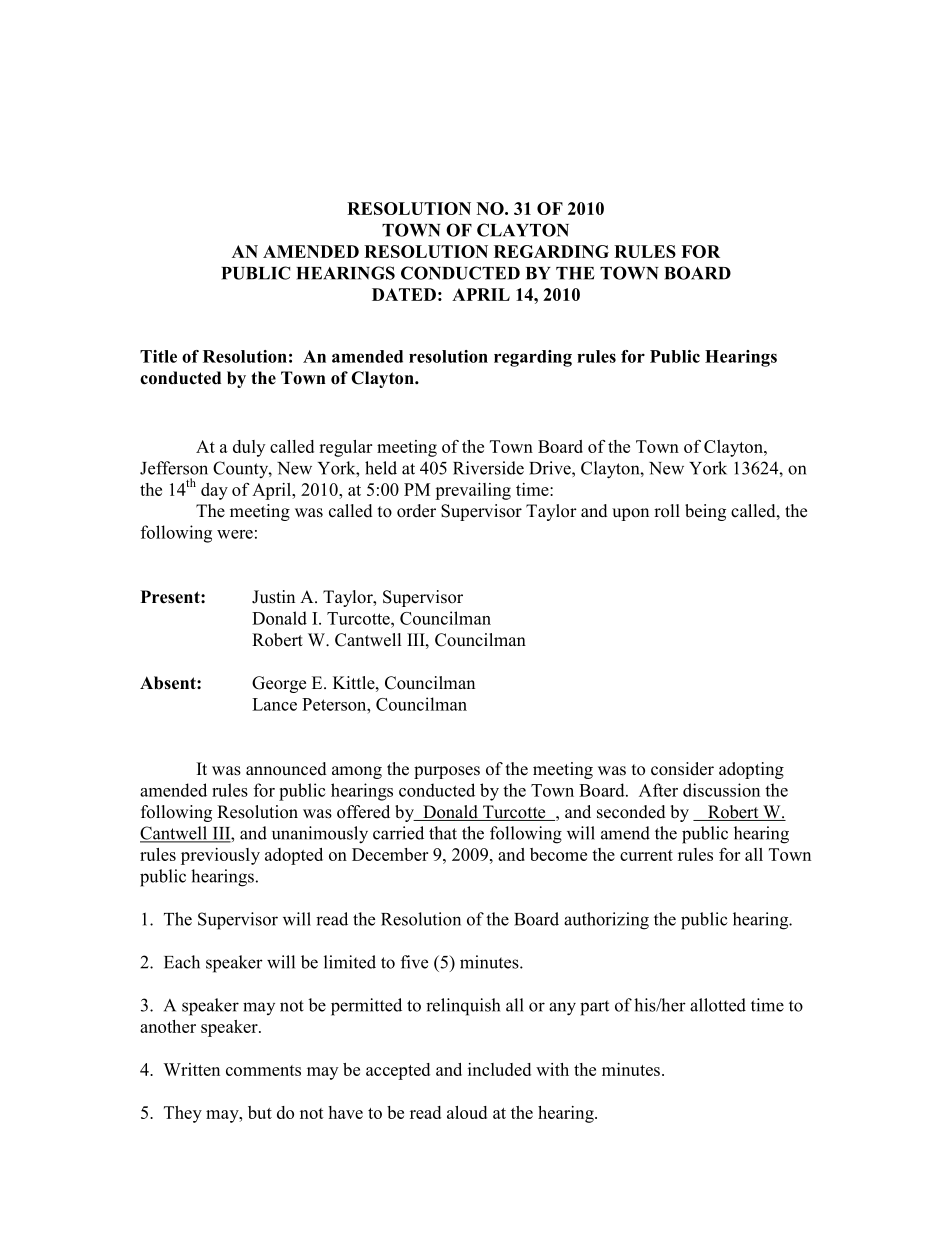 The height and width of the screenshot is (1233, 952). Describe the element at coordinates (404, 294) in the screenshot. I see `DATED` at that location.
